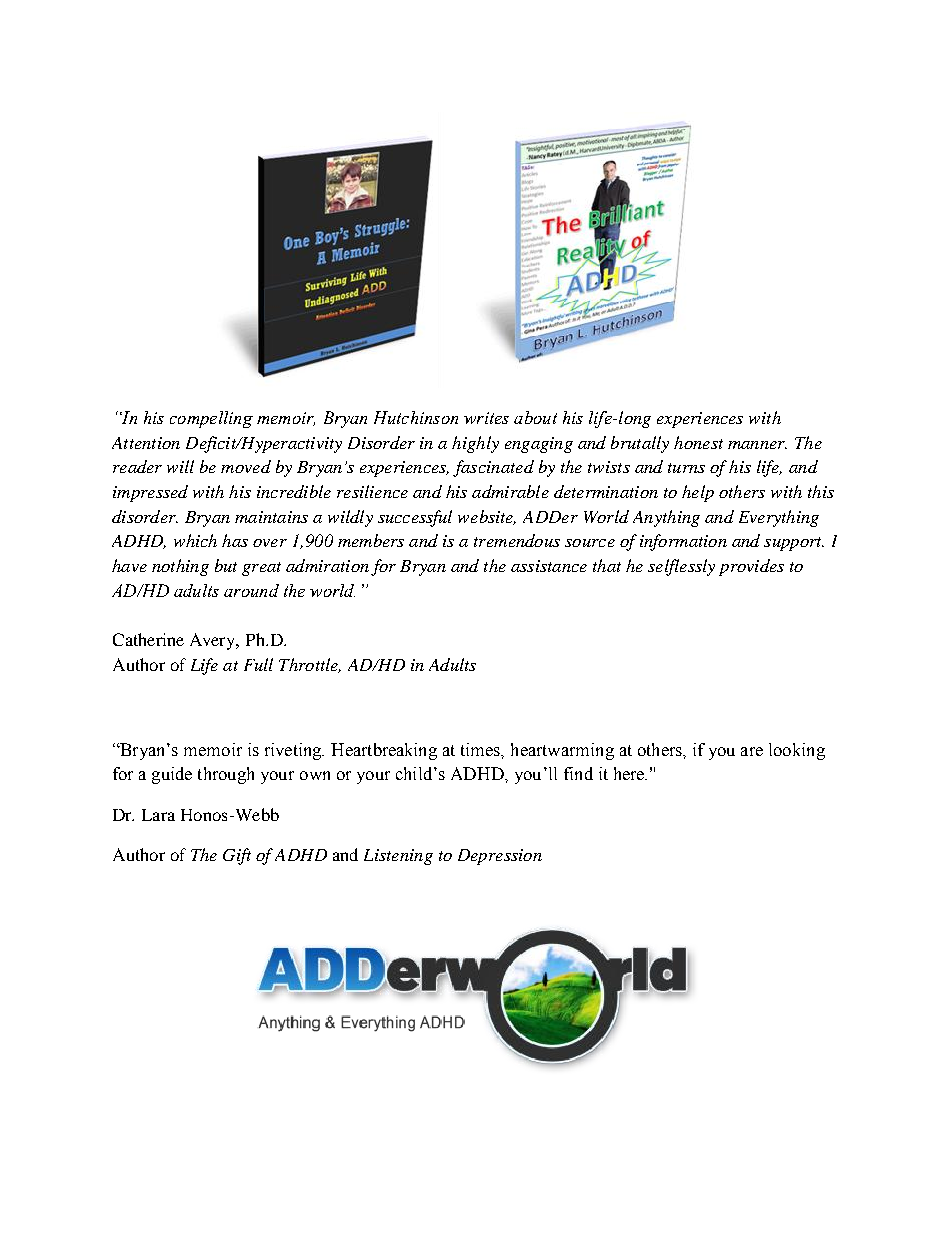 Image resolution: width=952 pixels, height=1233 pixels. Describe the element at coordinates (500, 857) in the document. I see `Depression` at that location.
